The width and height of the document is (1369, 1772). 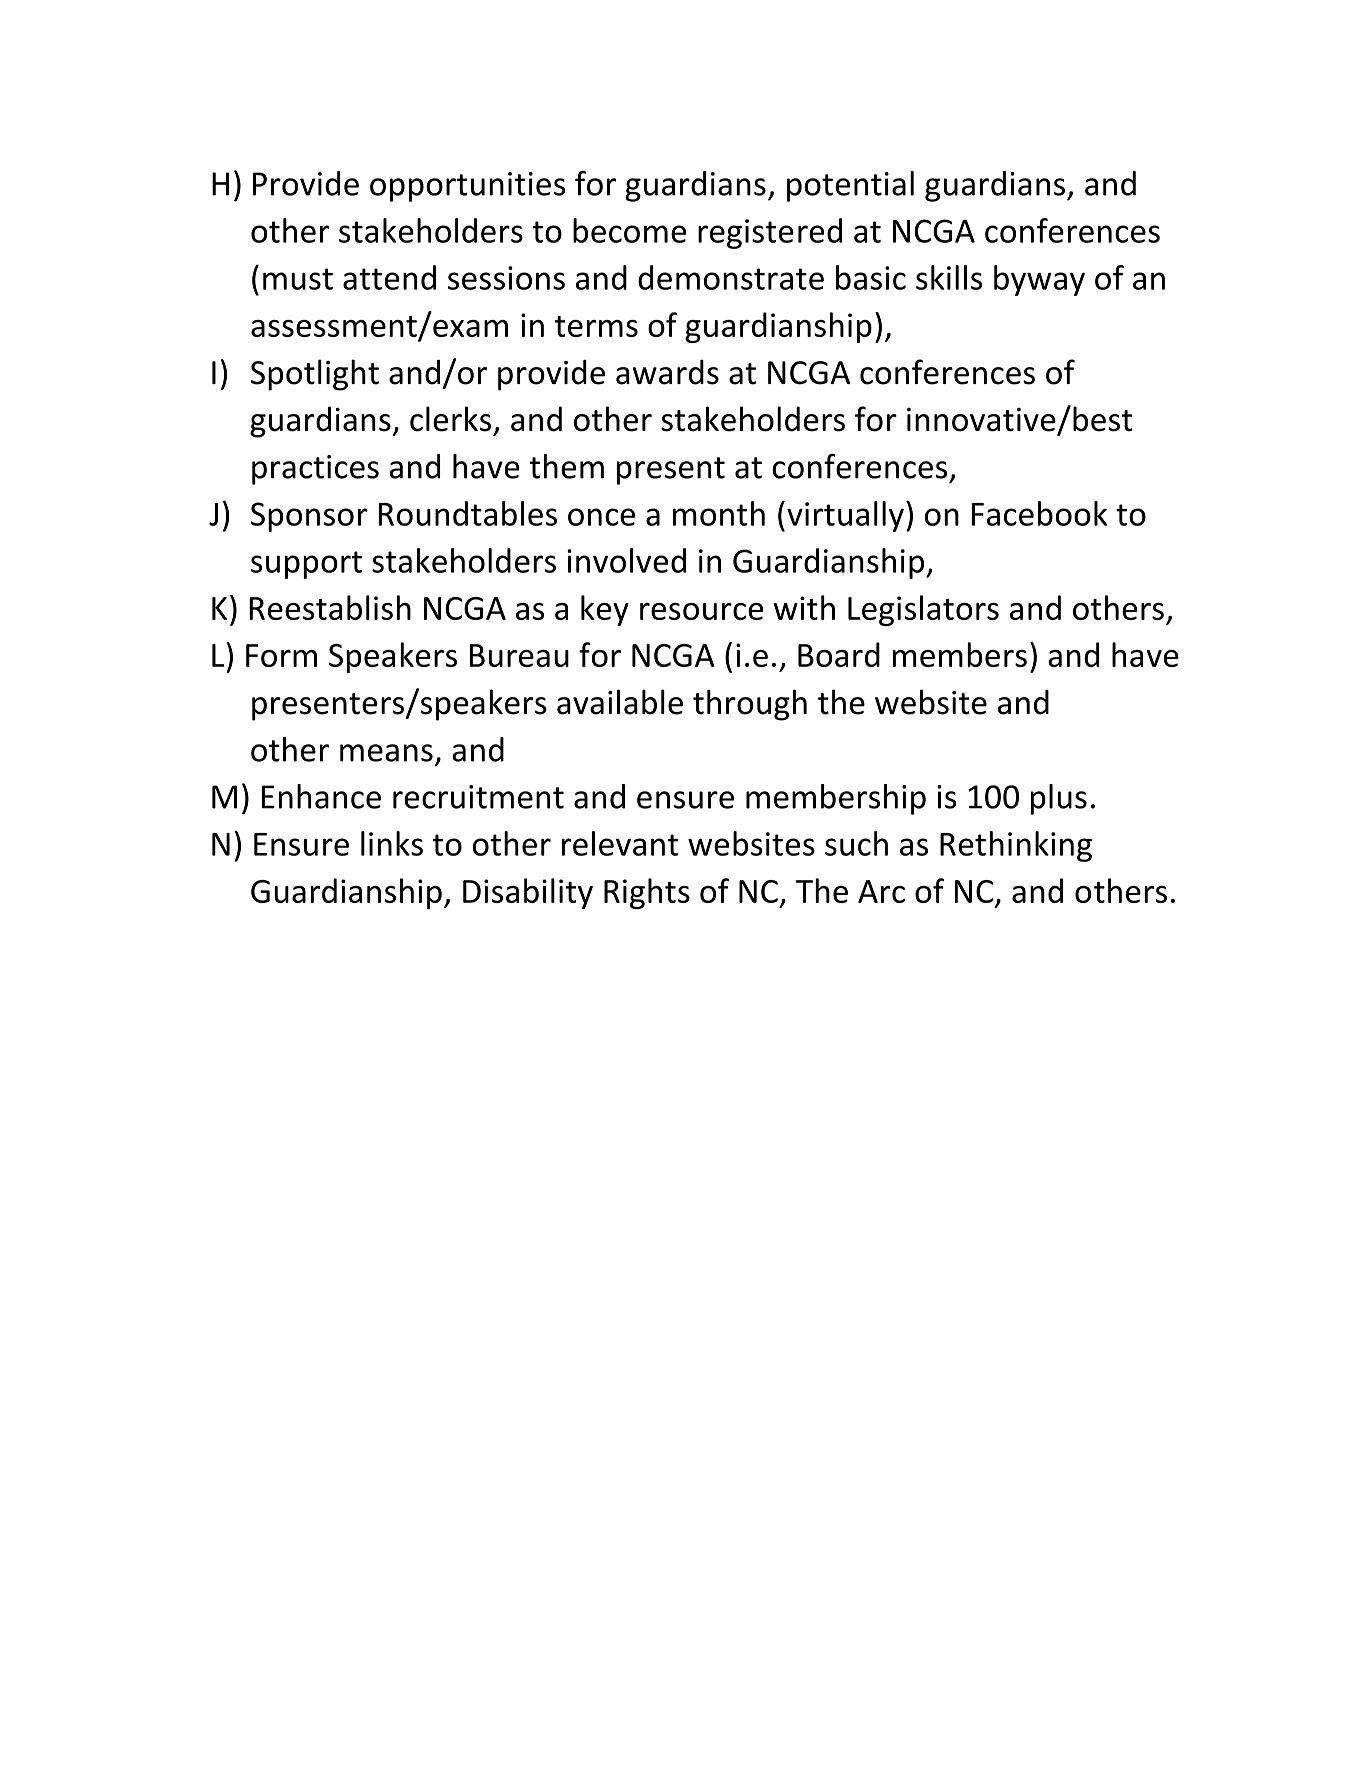 What do you see at coordinates (450, 419) in the document?
I see `clerks` at bounding box center [450, 419].
